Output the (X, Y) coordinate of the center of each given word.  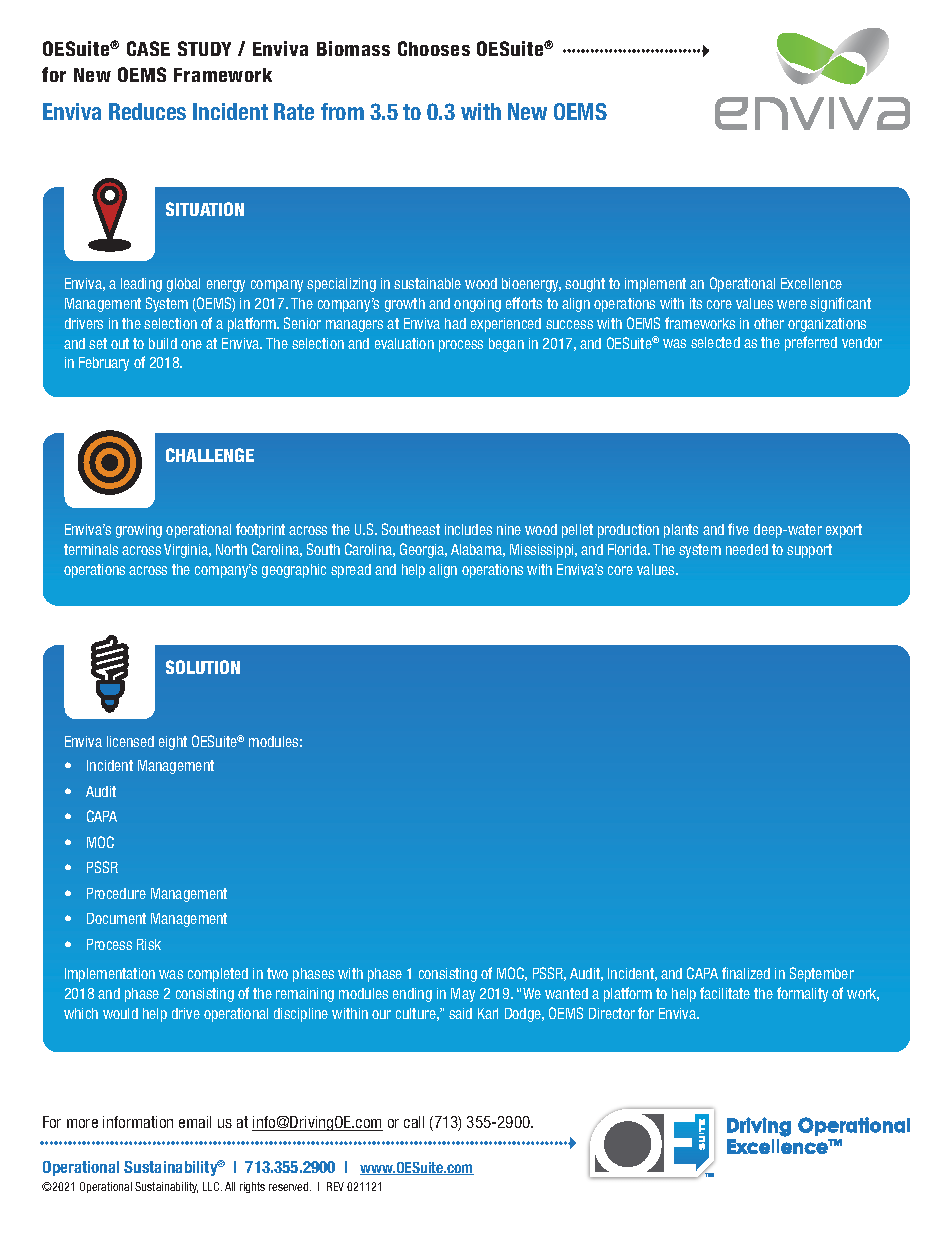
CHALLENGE (210, 455)
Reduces (147, 111)
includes (468, 529)
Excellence (811, 283)
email (195, 1122)
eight (173, 743)
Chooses (434, 48)
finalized (746, 973)
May (463, 995)
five (738, 529)
